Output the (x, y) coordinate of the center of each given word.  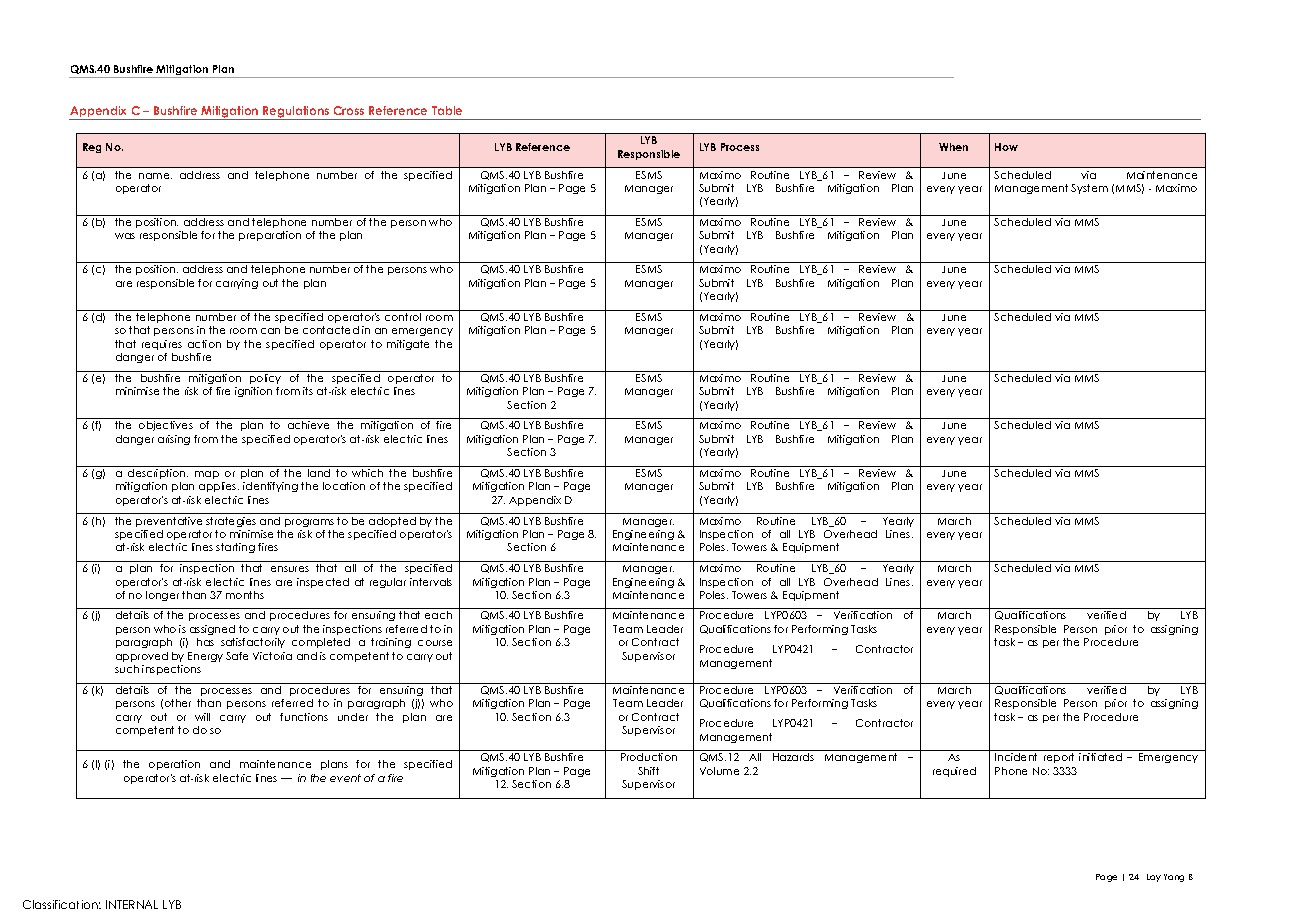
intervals (431, 582)
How (1006, 147)
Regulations (296, 113)
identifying (270, 487)
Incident (1016, 757)
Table (447, 110)
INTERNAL (132, 904)
